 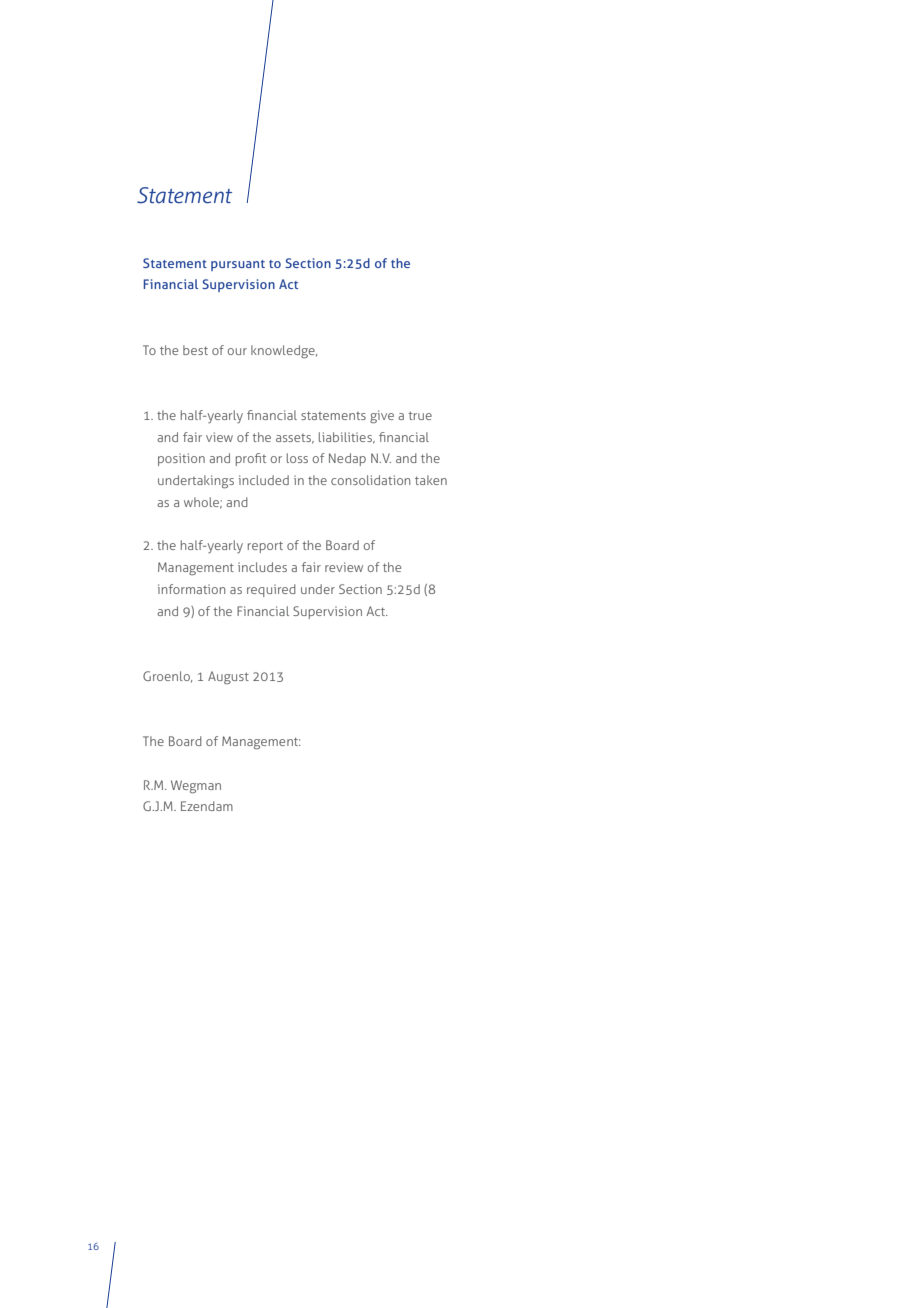 I want to click on consolidation, so click(x=370, y=480).
